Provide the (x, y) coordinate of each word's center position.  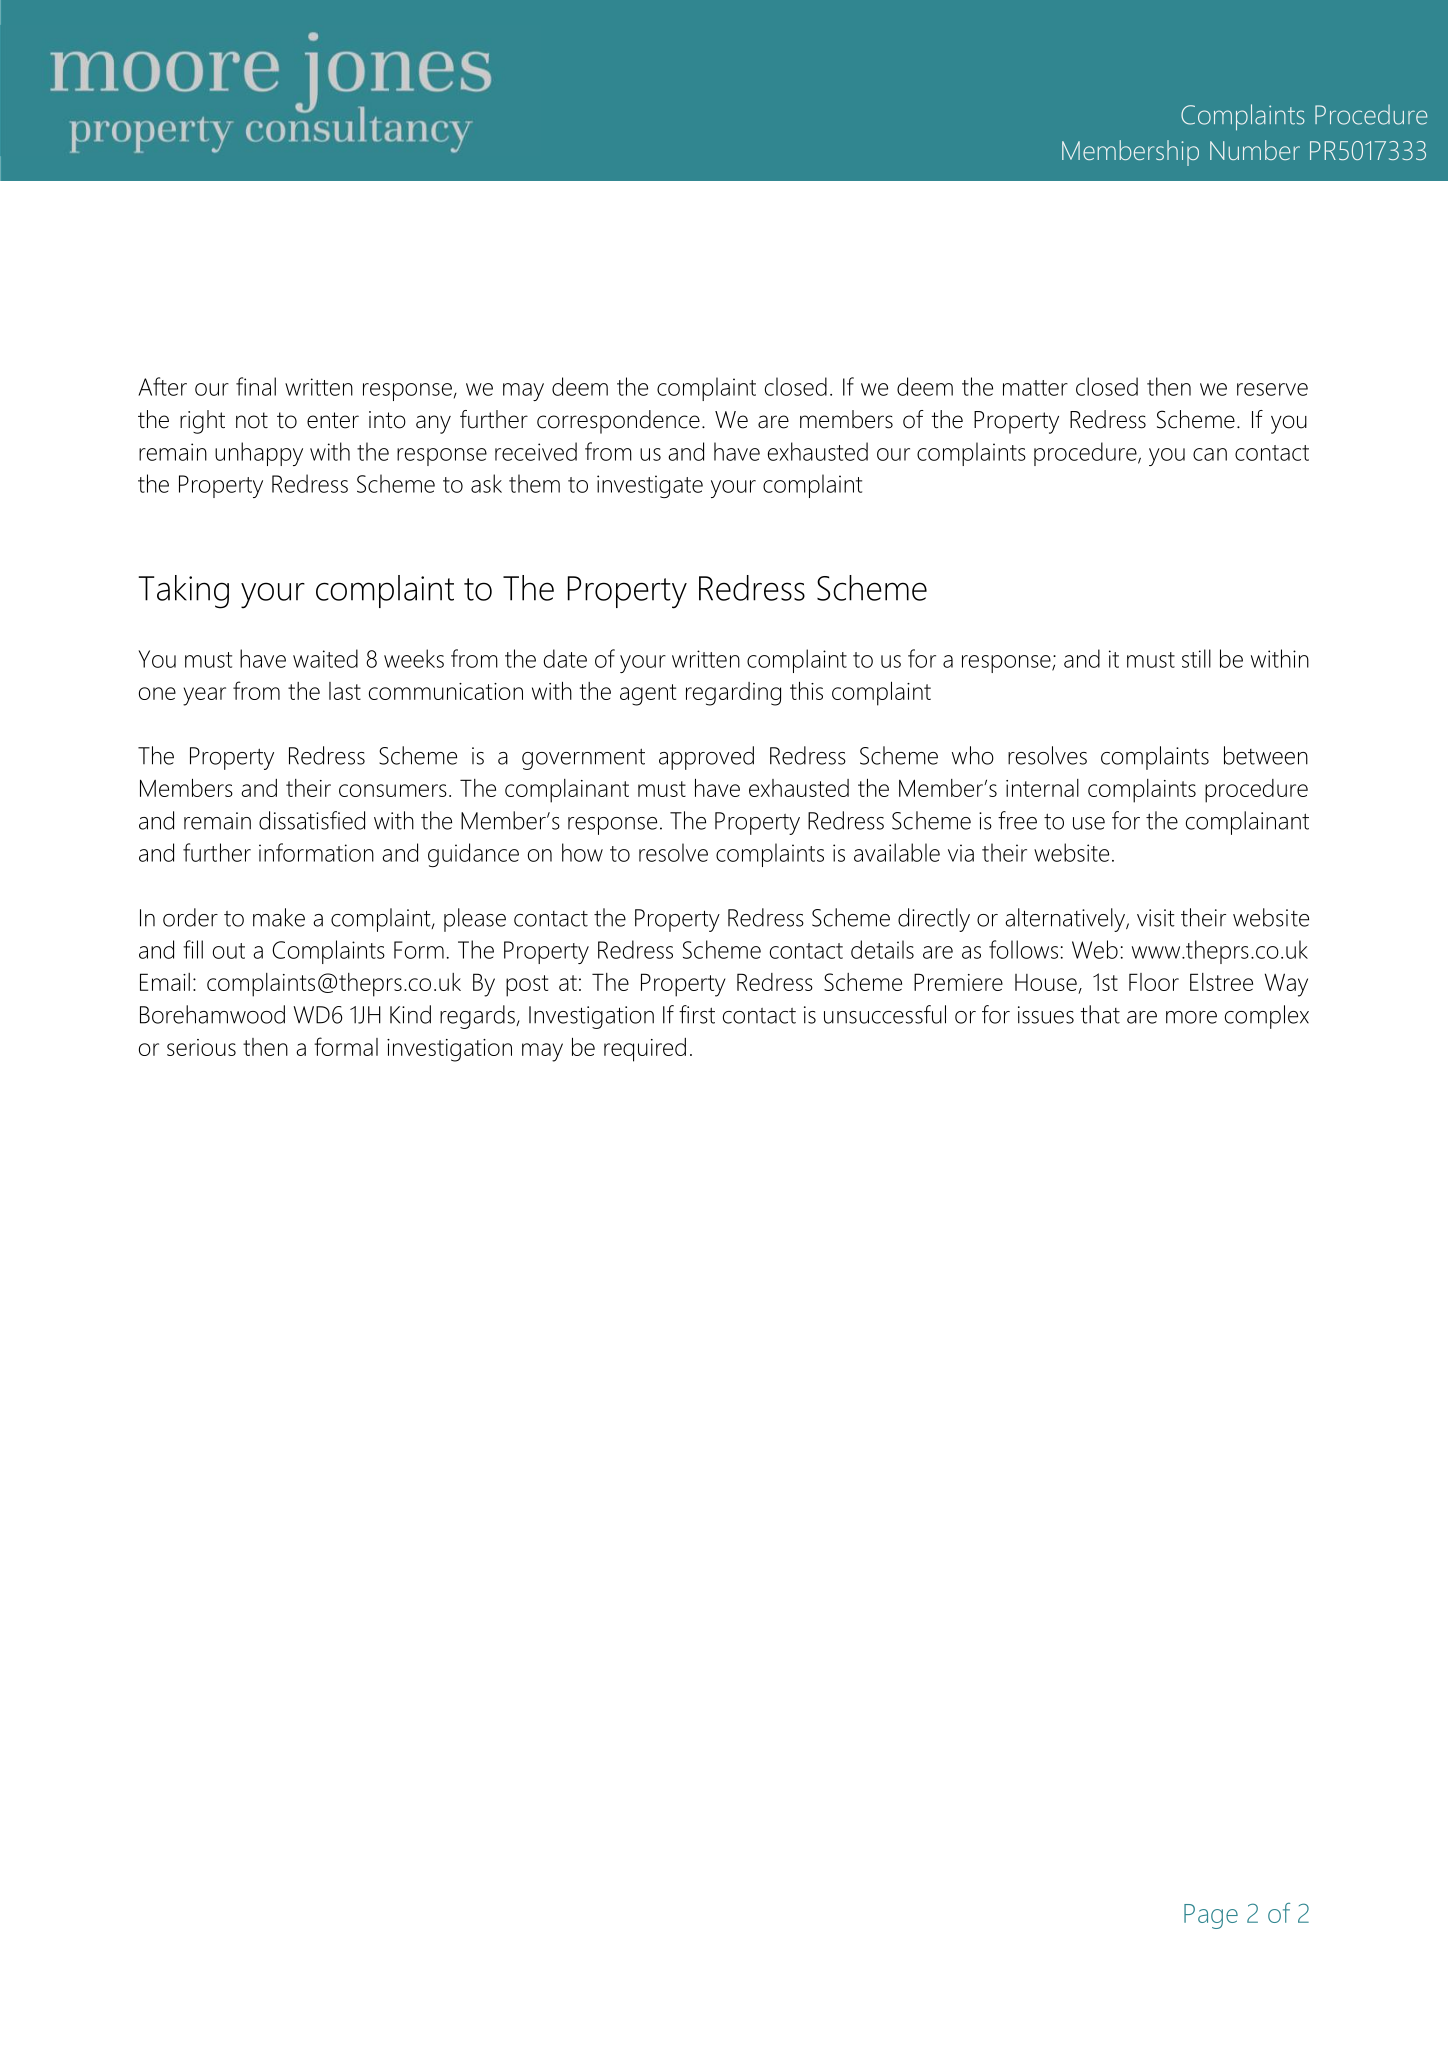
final (256, 386)
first (697, 1014)
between (1266, 755)
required (645, 1050)
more (1191, 1017)
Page (1211, 1916)
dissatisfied (312, 820)
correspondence (618, 422)
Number (1255, 150)
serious (201, 1047)
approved (706, 758)
